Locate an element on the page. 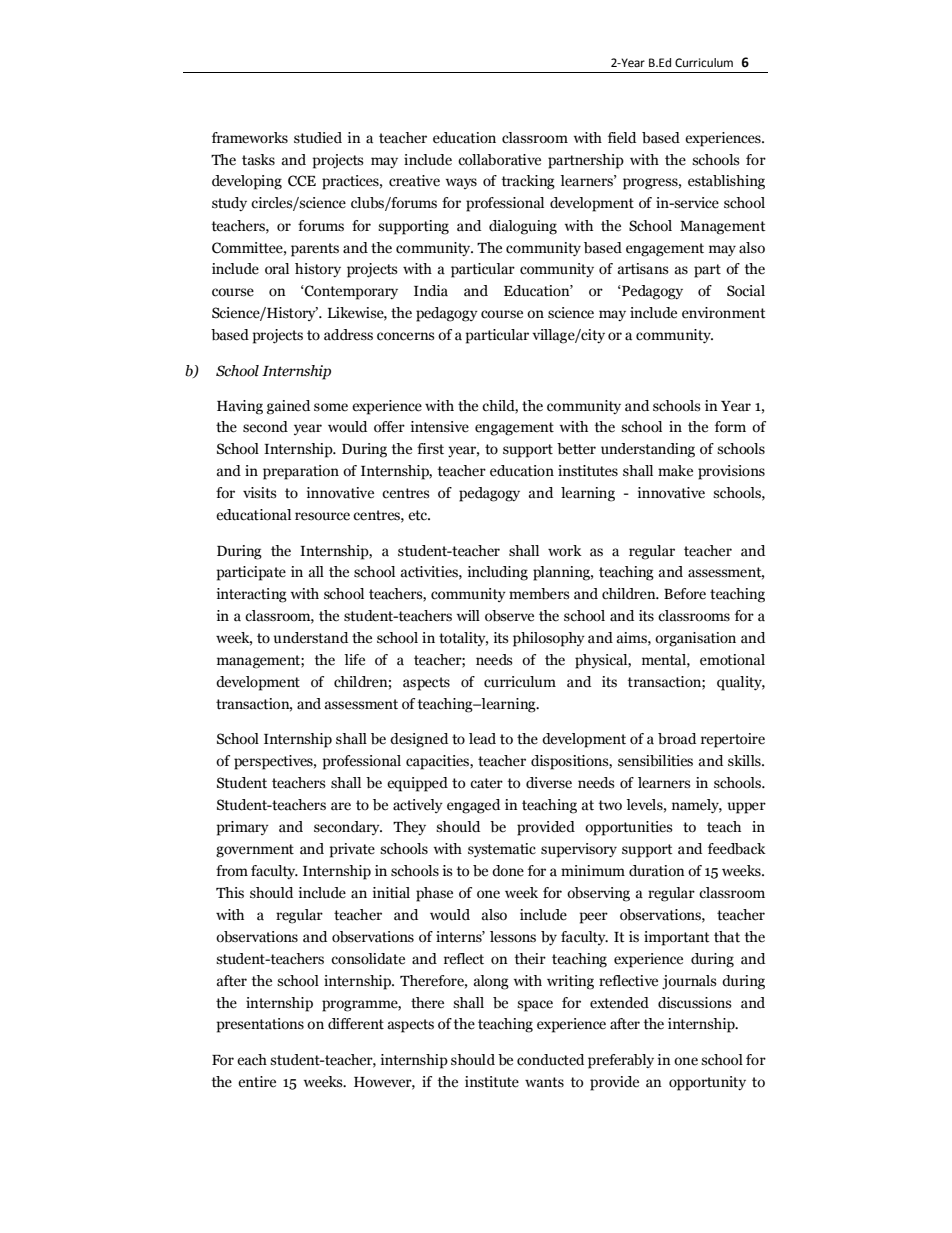  first is located at coordinates (430, 449).
